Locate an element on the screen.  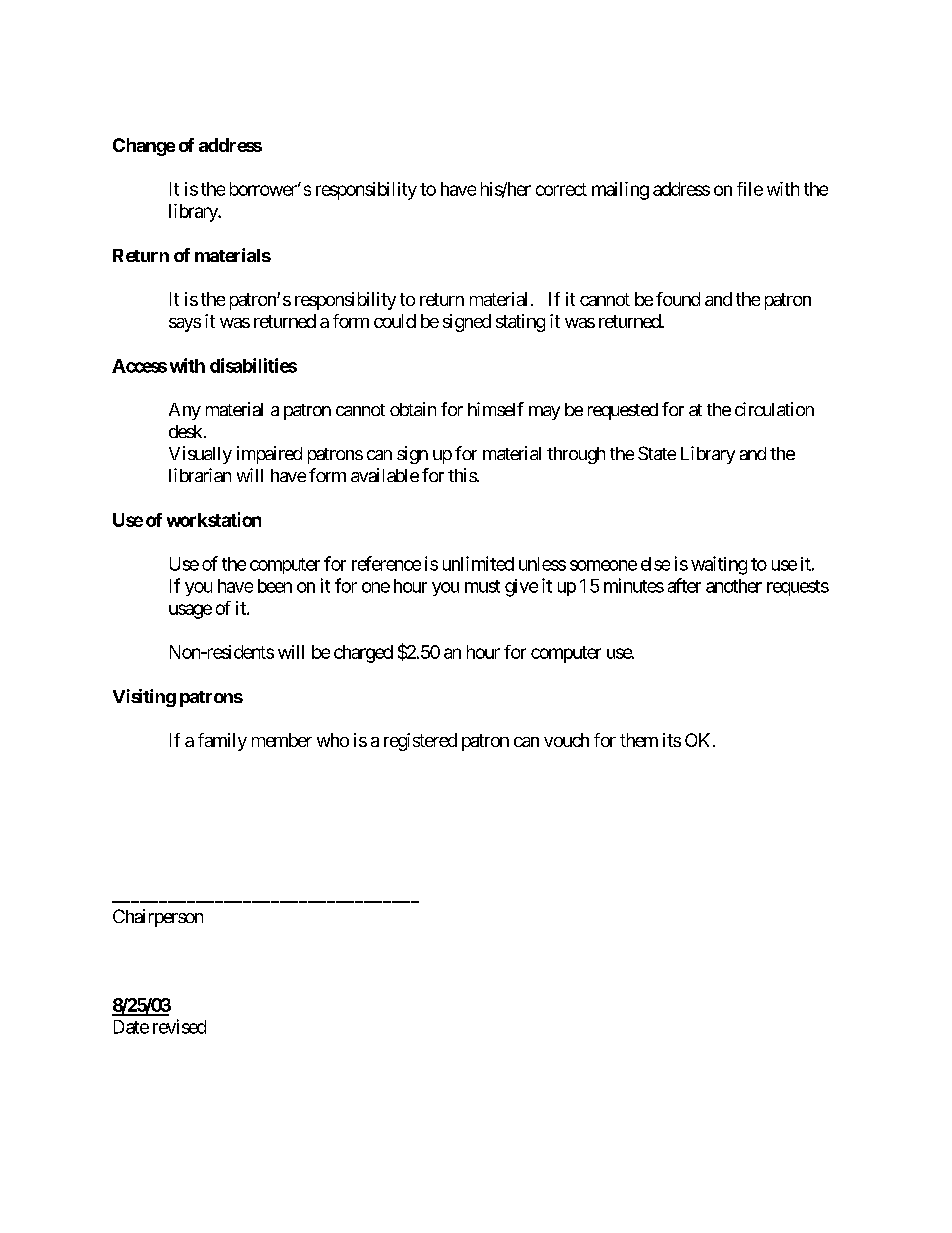
family is located at coordinates (222, 742).
